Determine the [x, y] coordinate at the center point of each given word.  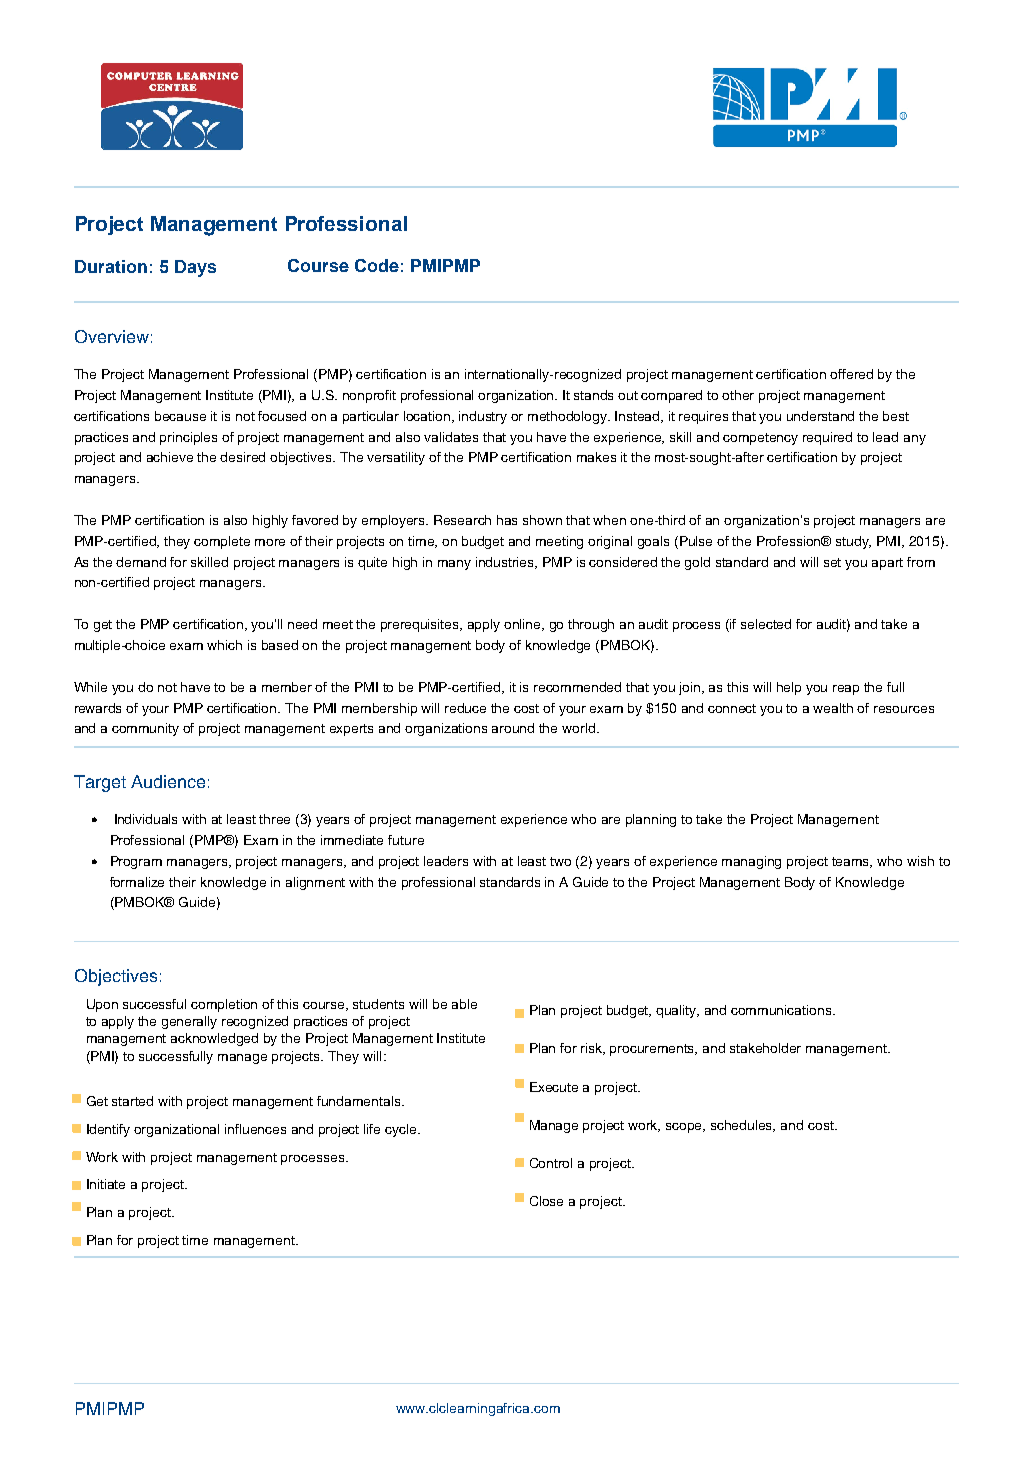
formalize [137, 882]
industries [506, 563]
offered [851, 374]
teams [852, 862]
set [832, 562]
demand [141, 562]
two [560, 861]
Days [195, 268]
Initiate [106, 1184]
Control [551, 1163]
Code [377, 265]
